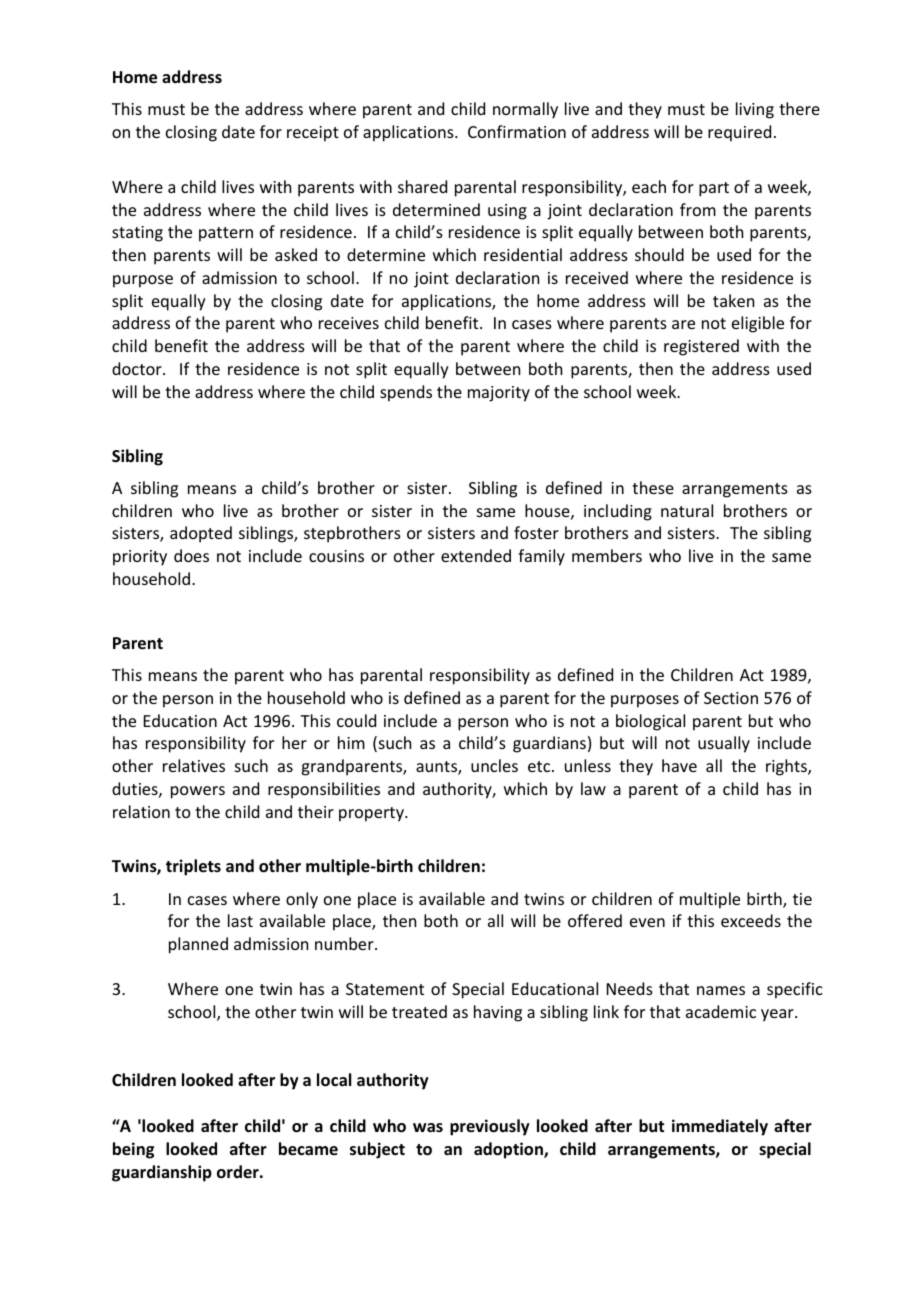 Image resolution: width=924 pixels, height=1307 pixels. I want to click on registered, so click(701, 347).
